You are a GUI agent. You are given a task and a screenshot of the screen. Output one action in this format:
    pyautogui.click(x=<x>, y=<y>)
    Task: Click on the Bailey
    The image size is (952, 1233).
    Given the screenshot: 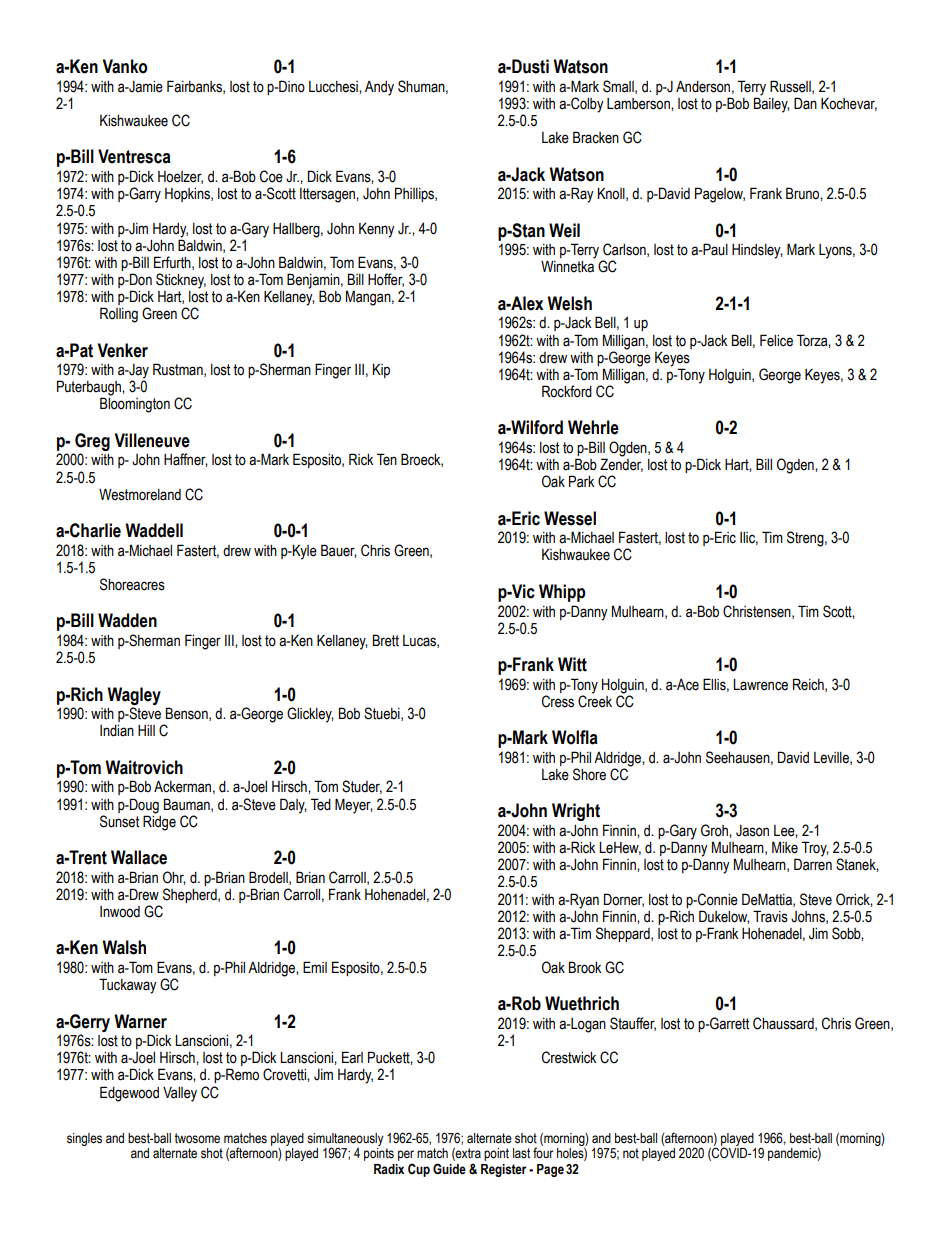 What is the action you would take?
    pyautogui.click(x=772, y=104)
